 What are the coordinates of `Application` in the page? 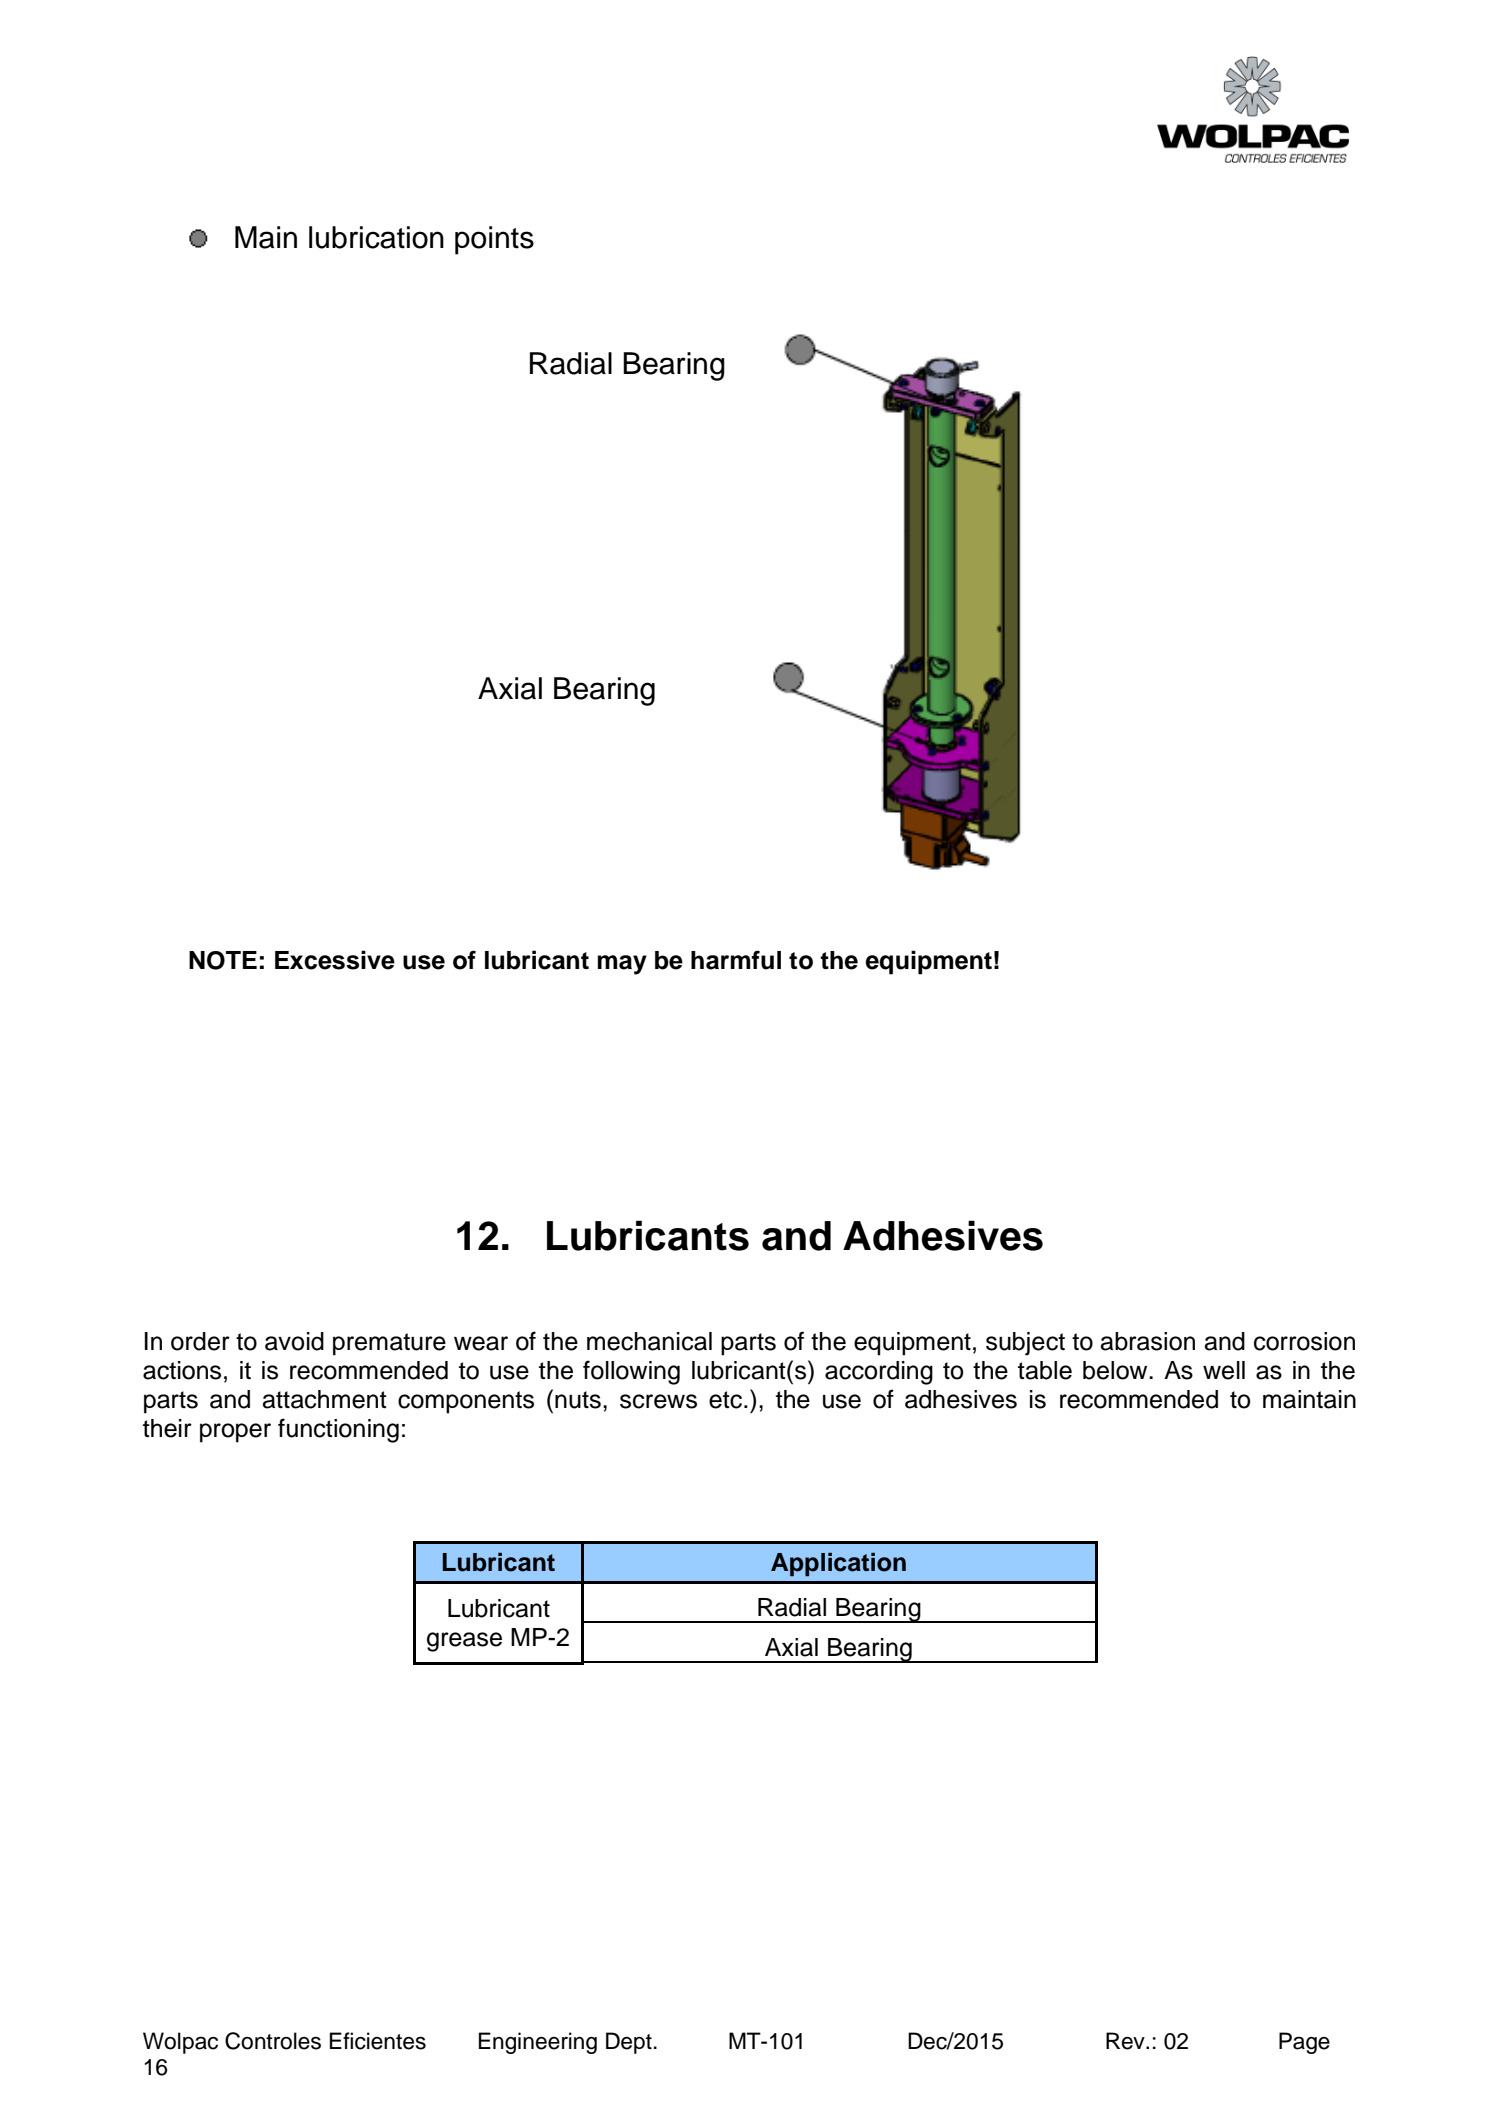 It's located at (838, 1564).
